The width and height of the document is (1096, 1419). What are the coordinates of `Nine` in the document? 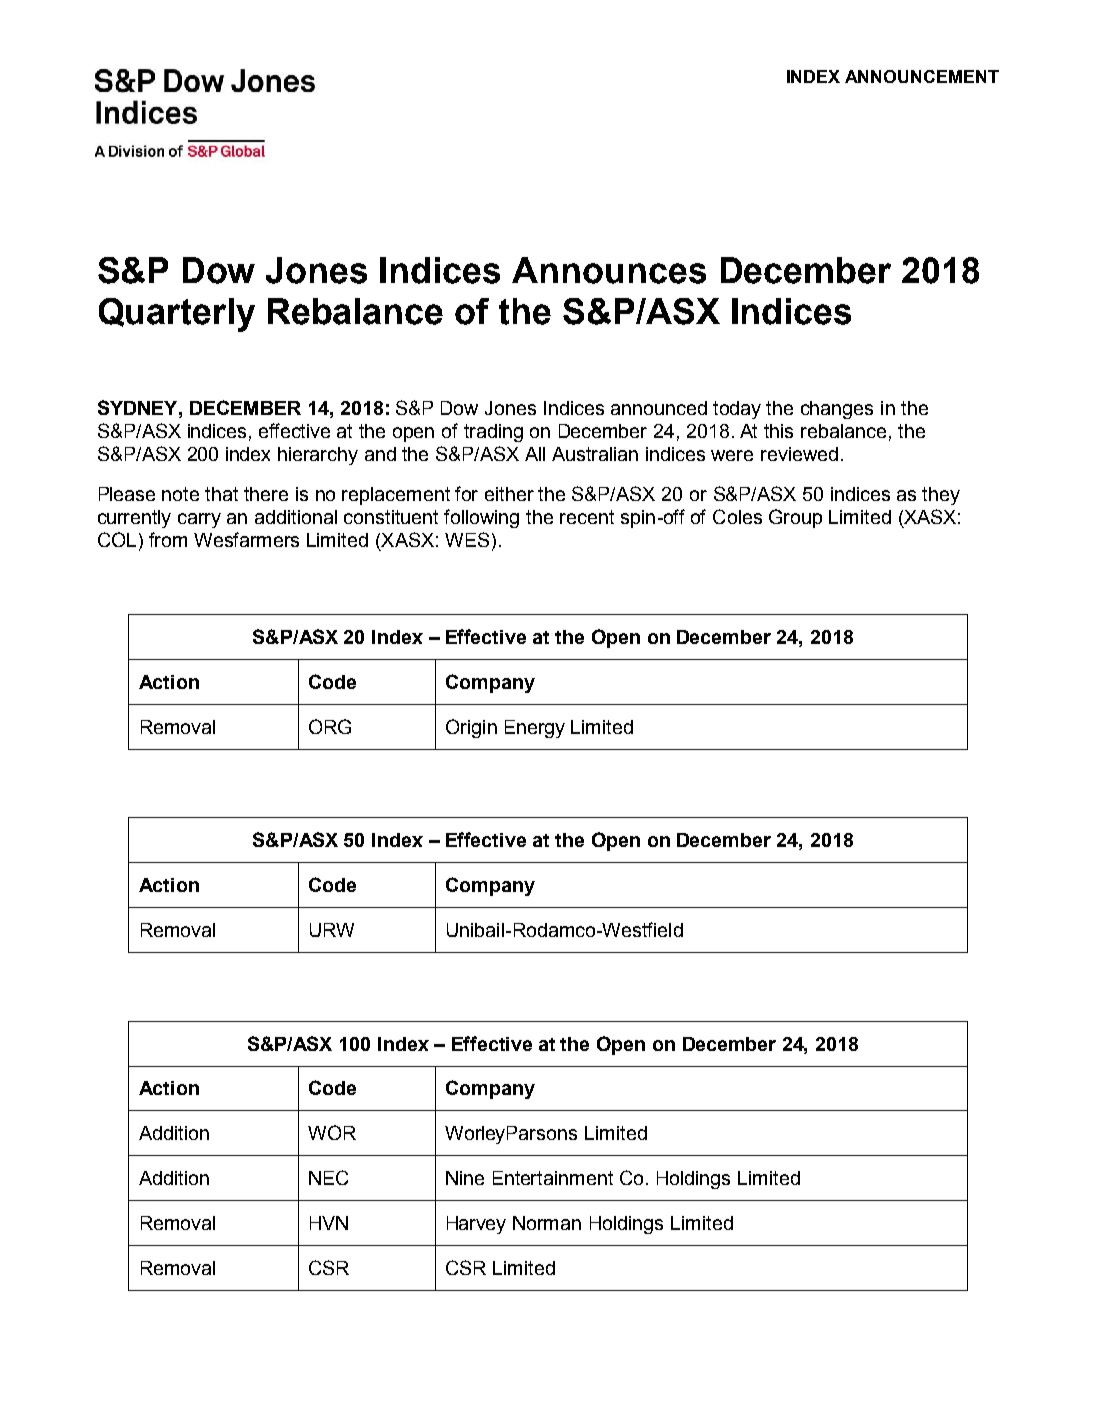 It's located at (465, 1178).
